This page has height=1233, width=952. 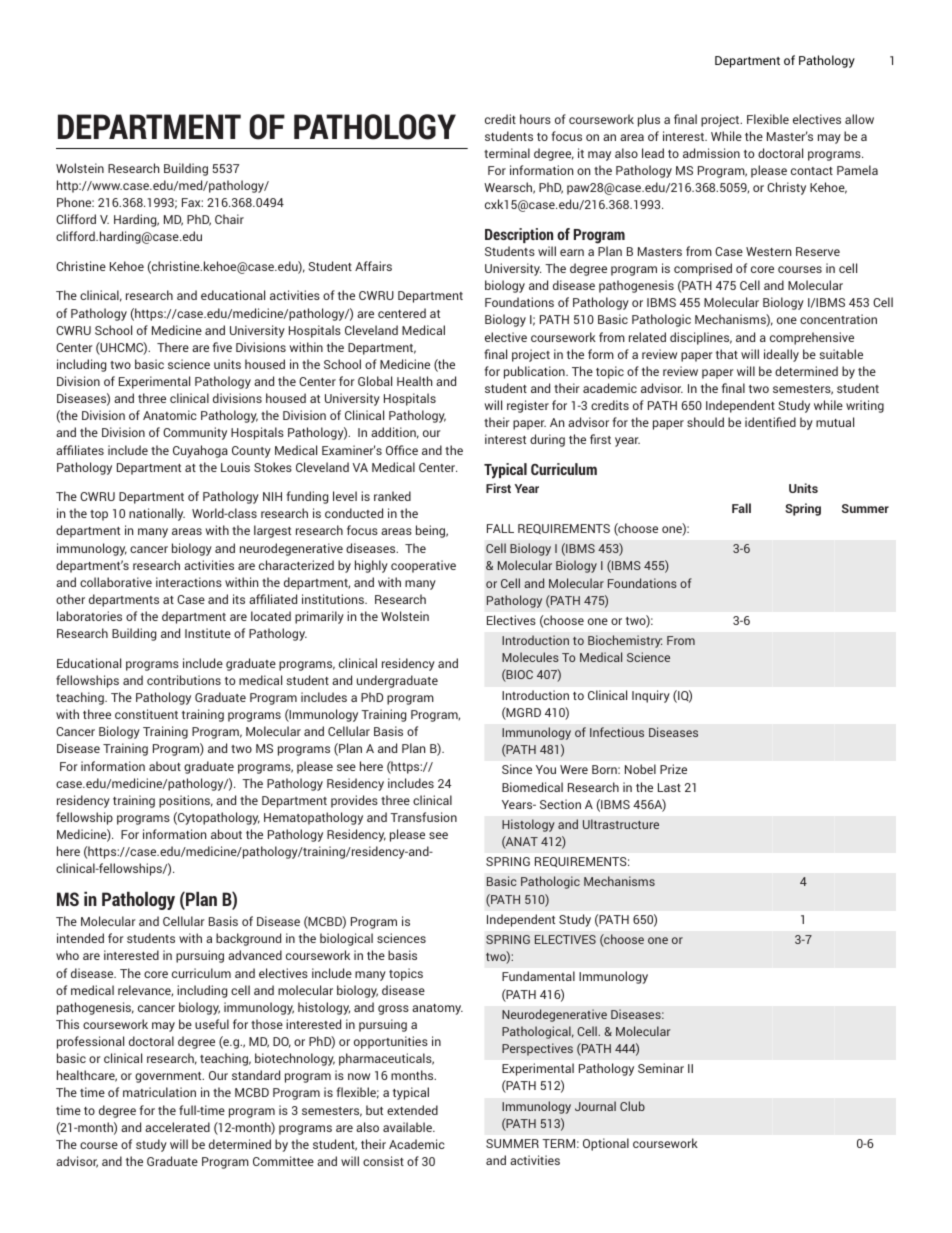 I want to click on Molecules, so click(x=530, y=657).
